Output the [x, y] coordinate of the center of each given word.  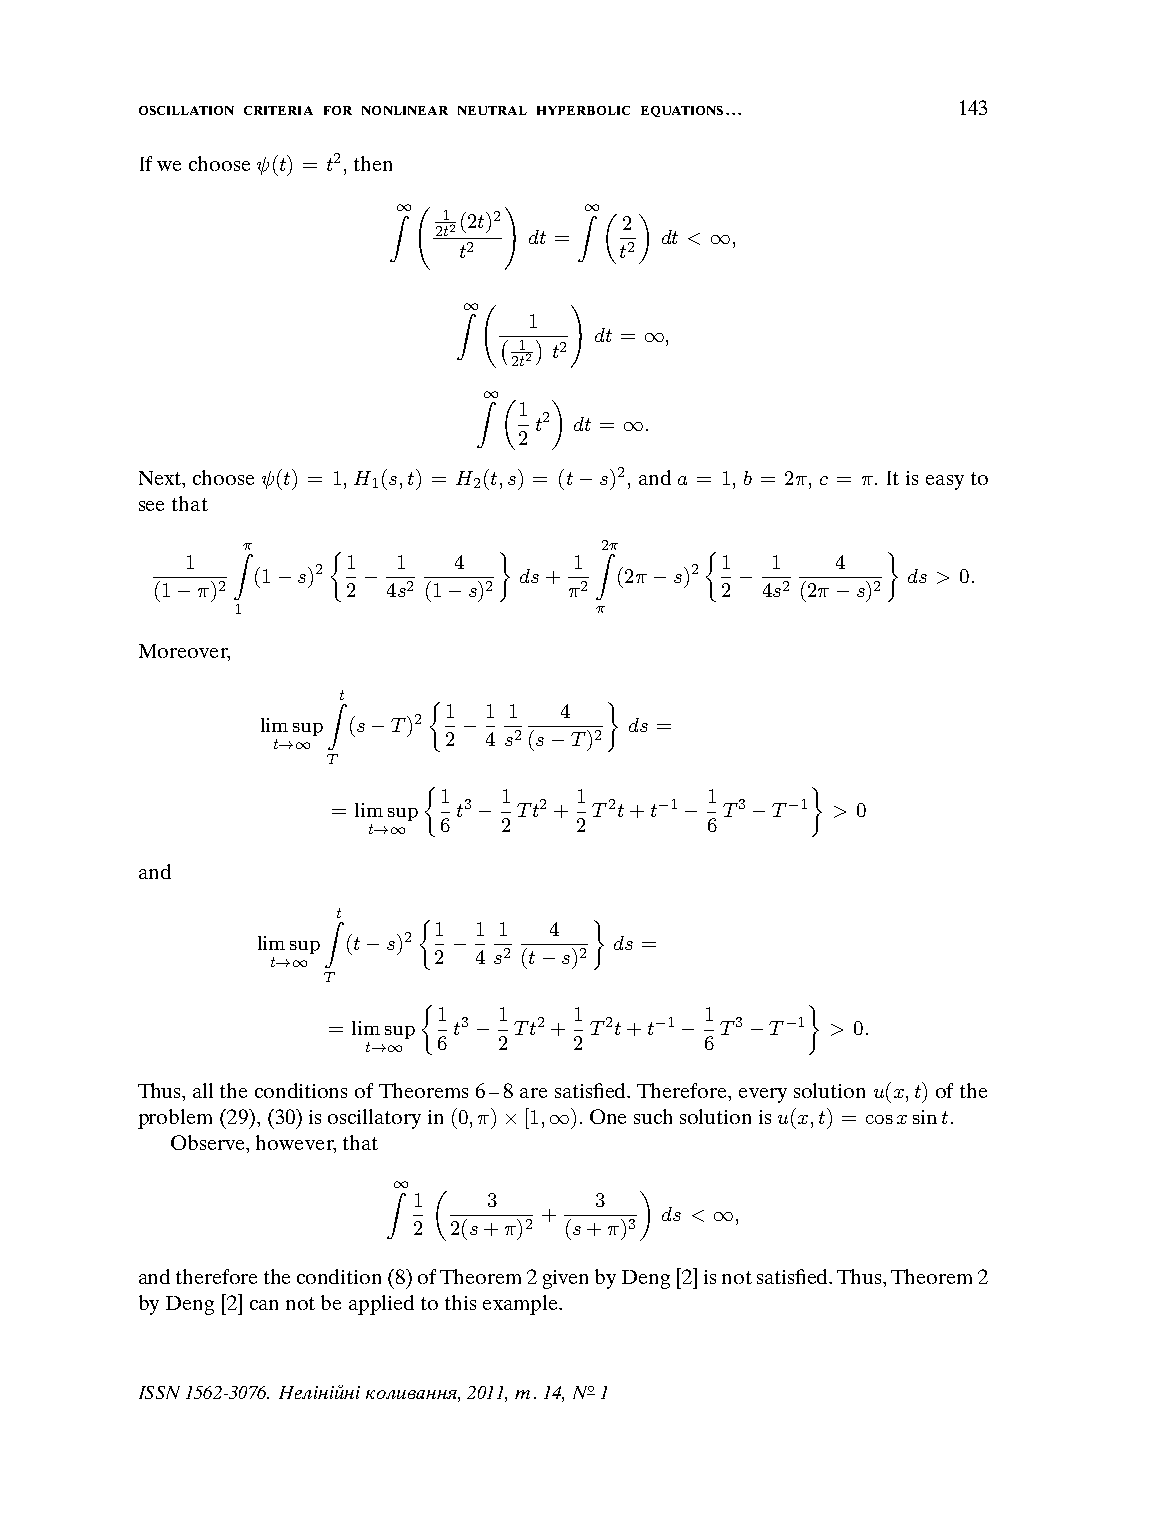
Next [161, 479]
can [264, 1305]
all [203, 1090]
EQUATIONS [682, 111]
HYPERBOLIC [583, 110]
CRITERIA [278, 110]
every [763, 1095]
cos [879, 1119]
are [533, 1093]
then [373, 163]
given [565, 1279]
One [608, 1116]
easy [945, 482]
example [522, 1305]
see [151, 506]
